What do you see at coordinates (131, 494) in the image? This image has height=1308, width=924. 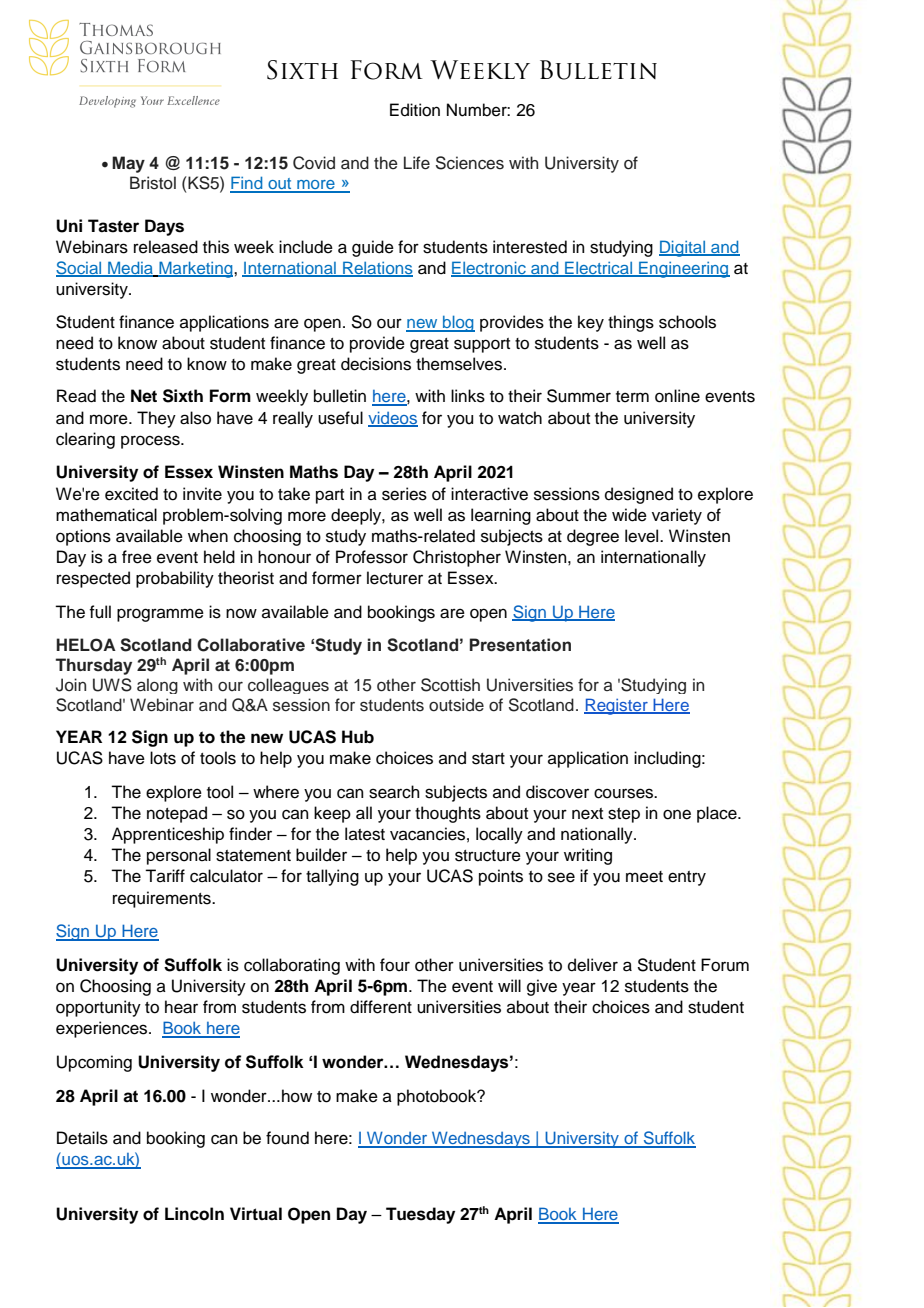 I see `excited` at bounding box center [131, 494].
